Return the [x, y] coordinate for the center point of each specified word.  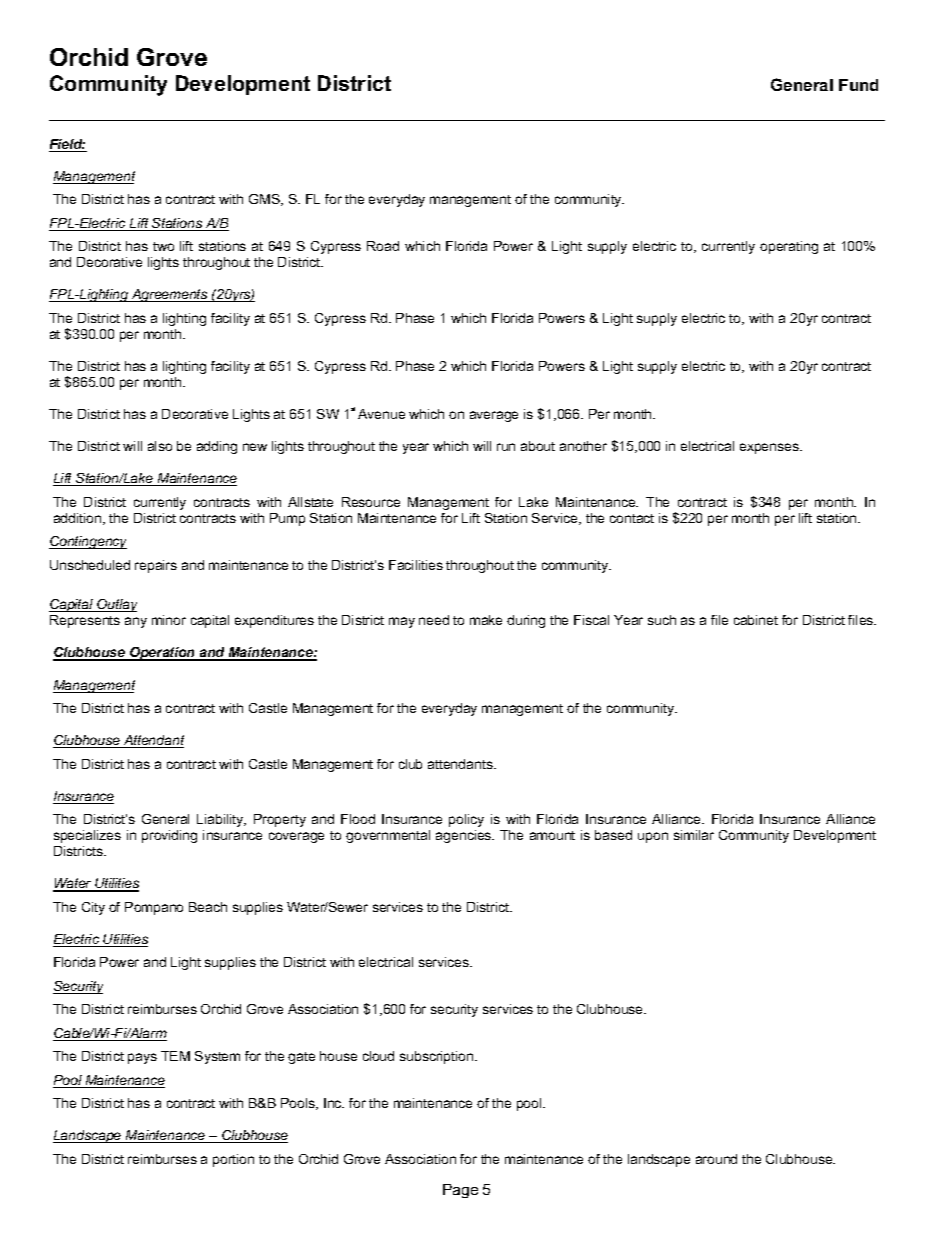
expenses [770, 448]
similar [694, 835]
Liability [221, 820]
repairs [156, 566]
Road [383, 246]
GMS [265, 200]
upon [653, 837]
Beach [208, 907]
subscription [438, 1057]
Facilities [416, 565]
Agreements [170, 295]
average [494, 416]
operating [789, 247]
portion [233, 1160]
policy [466, 820]
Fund [858, 85]
